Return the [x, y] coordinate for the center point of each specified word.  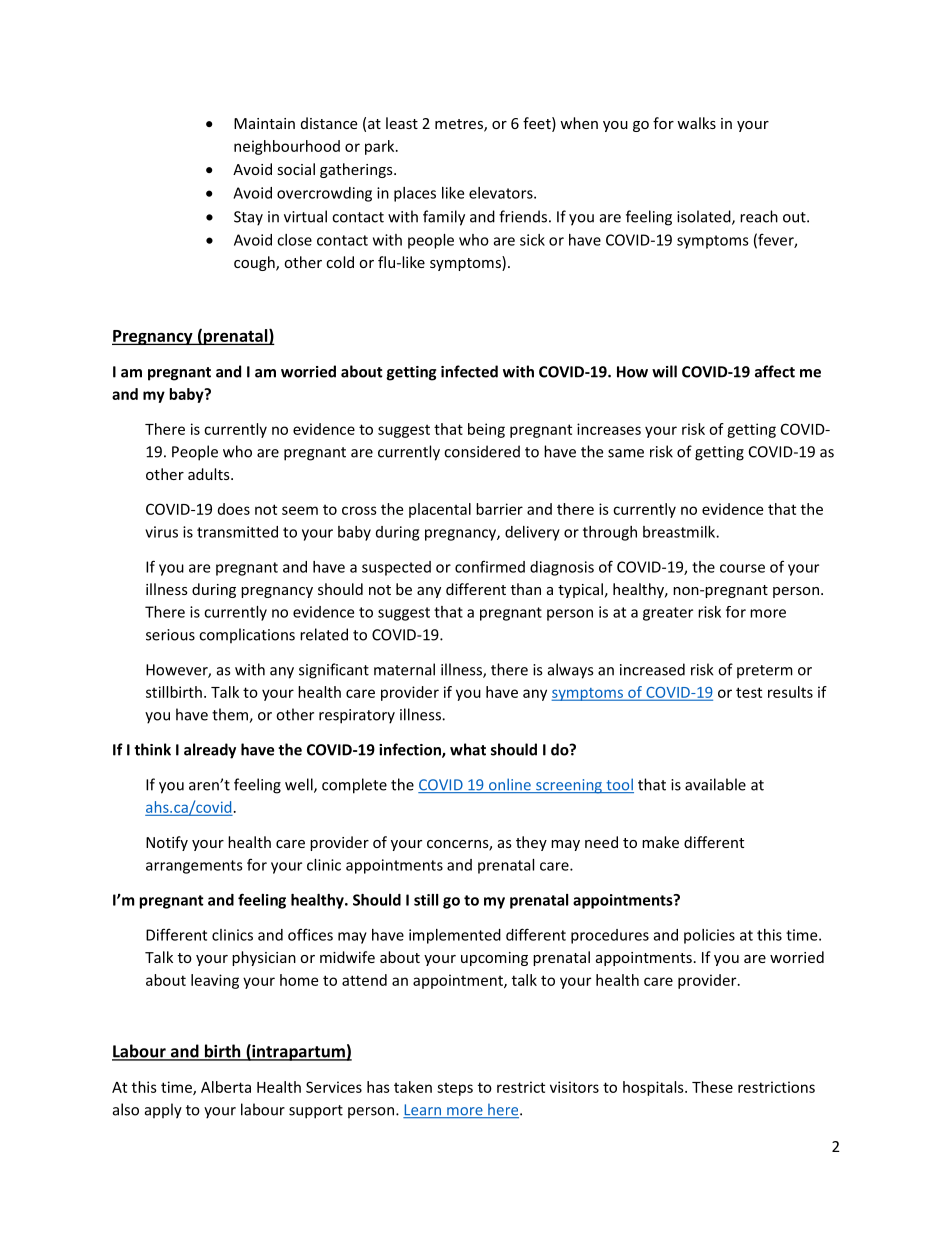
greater [668, 614]
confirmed [490, 566]
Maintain [264, 123]
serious [170, 635]
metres [460, 125]
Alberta [226, 1087]
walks [696, 123]
